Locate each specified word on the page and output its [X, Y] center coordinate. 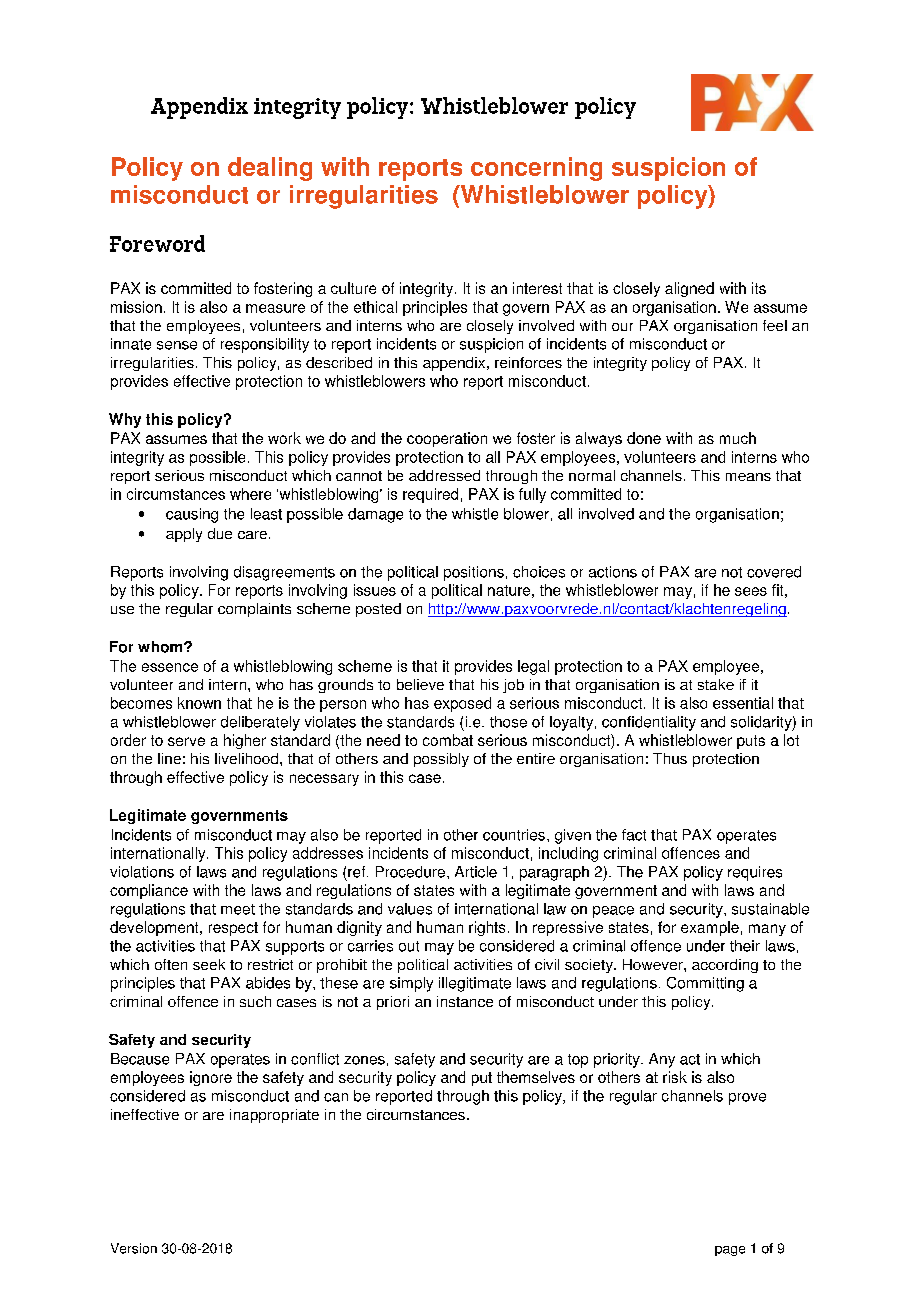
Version [134, 1248]
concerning [536, 169]
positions [474, 573]
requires [755, 873]
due [220, 533]
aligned [689, 289]
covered [774, 572]
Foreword [157, 243]
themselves [536, 1077]
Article [476, 872]
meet [238, 909]
